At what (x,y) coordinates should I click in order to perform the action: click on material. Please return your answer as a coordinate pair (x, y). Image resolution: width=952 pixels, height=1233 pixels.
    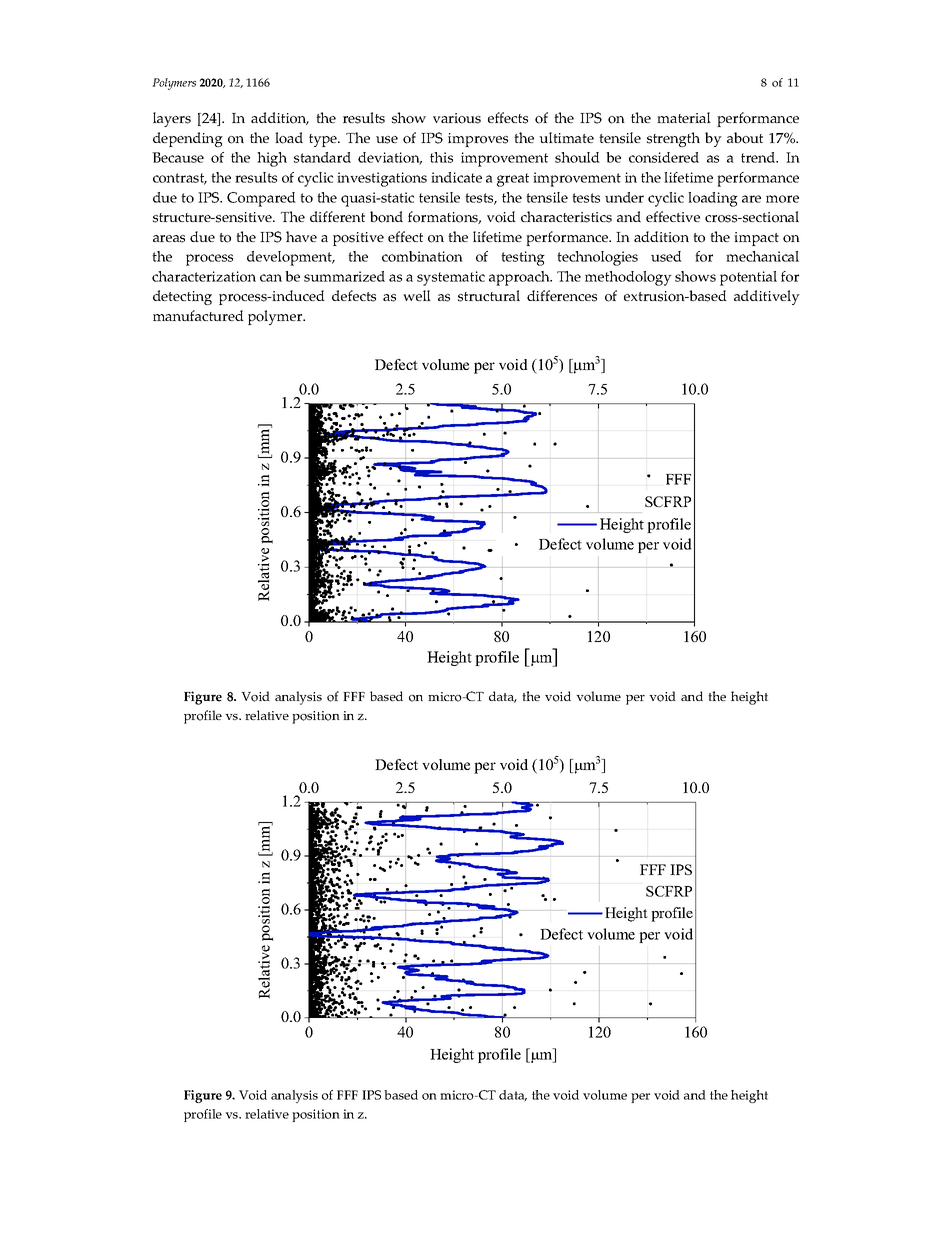
    Looking at the image, I should click on (684, 117).
